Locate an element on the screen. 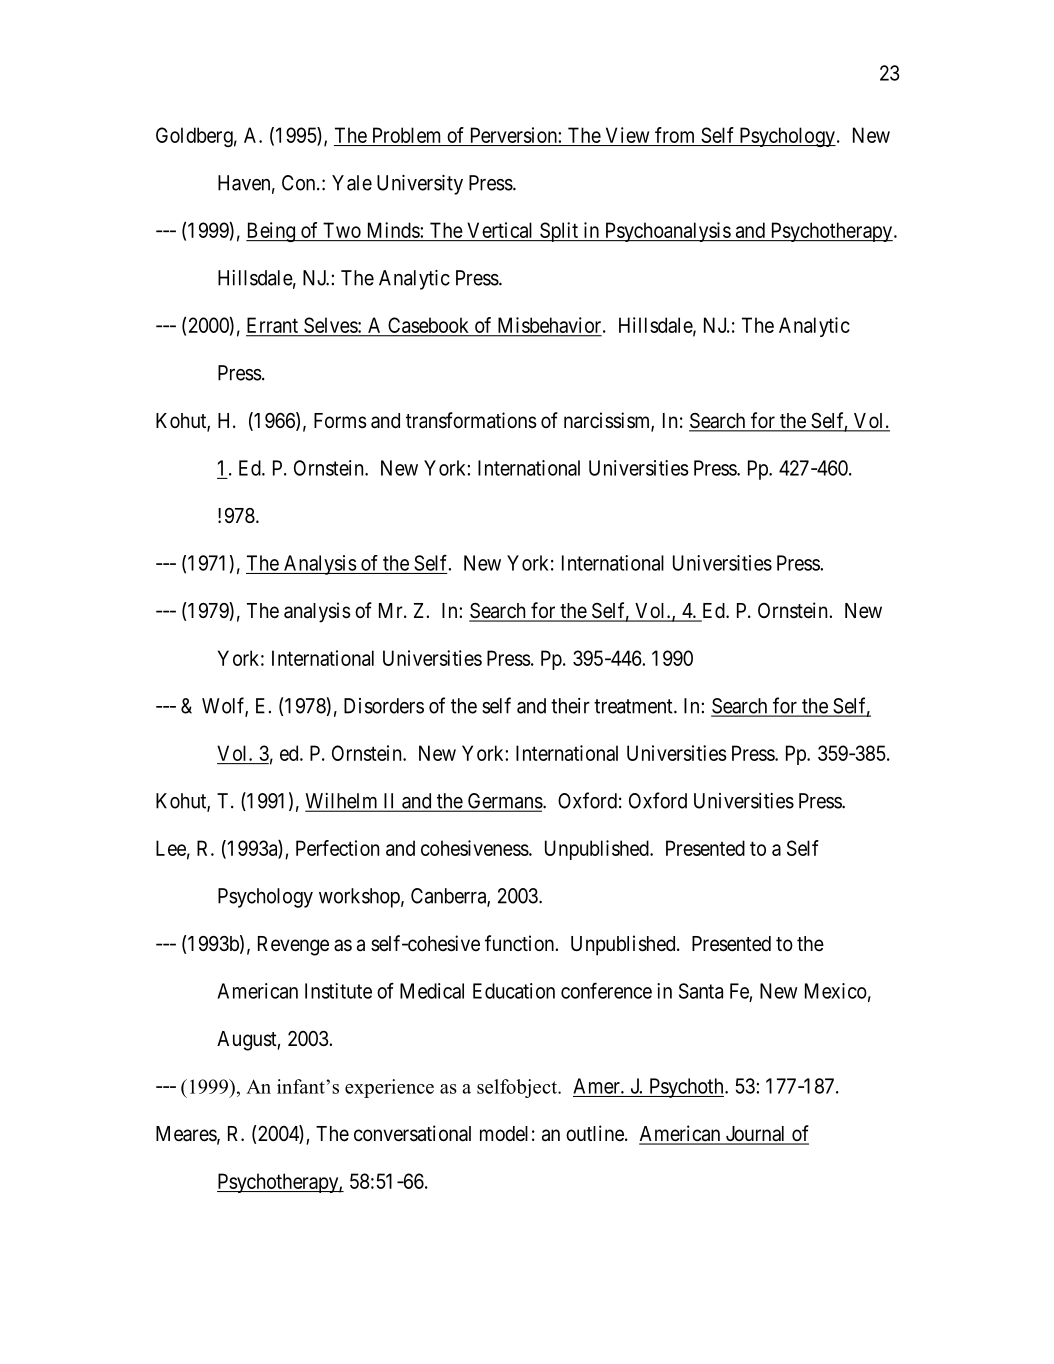 The height and width of the screenshot is (1364, 1054). transformations is located at coordinates (471, 420).
